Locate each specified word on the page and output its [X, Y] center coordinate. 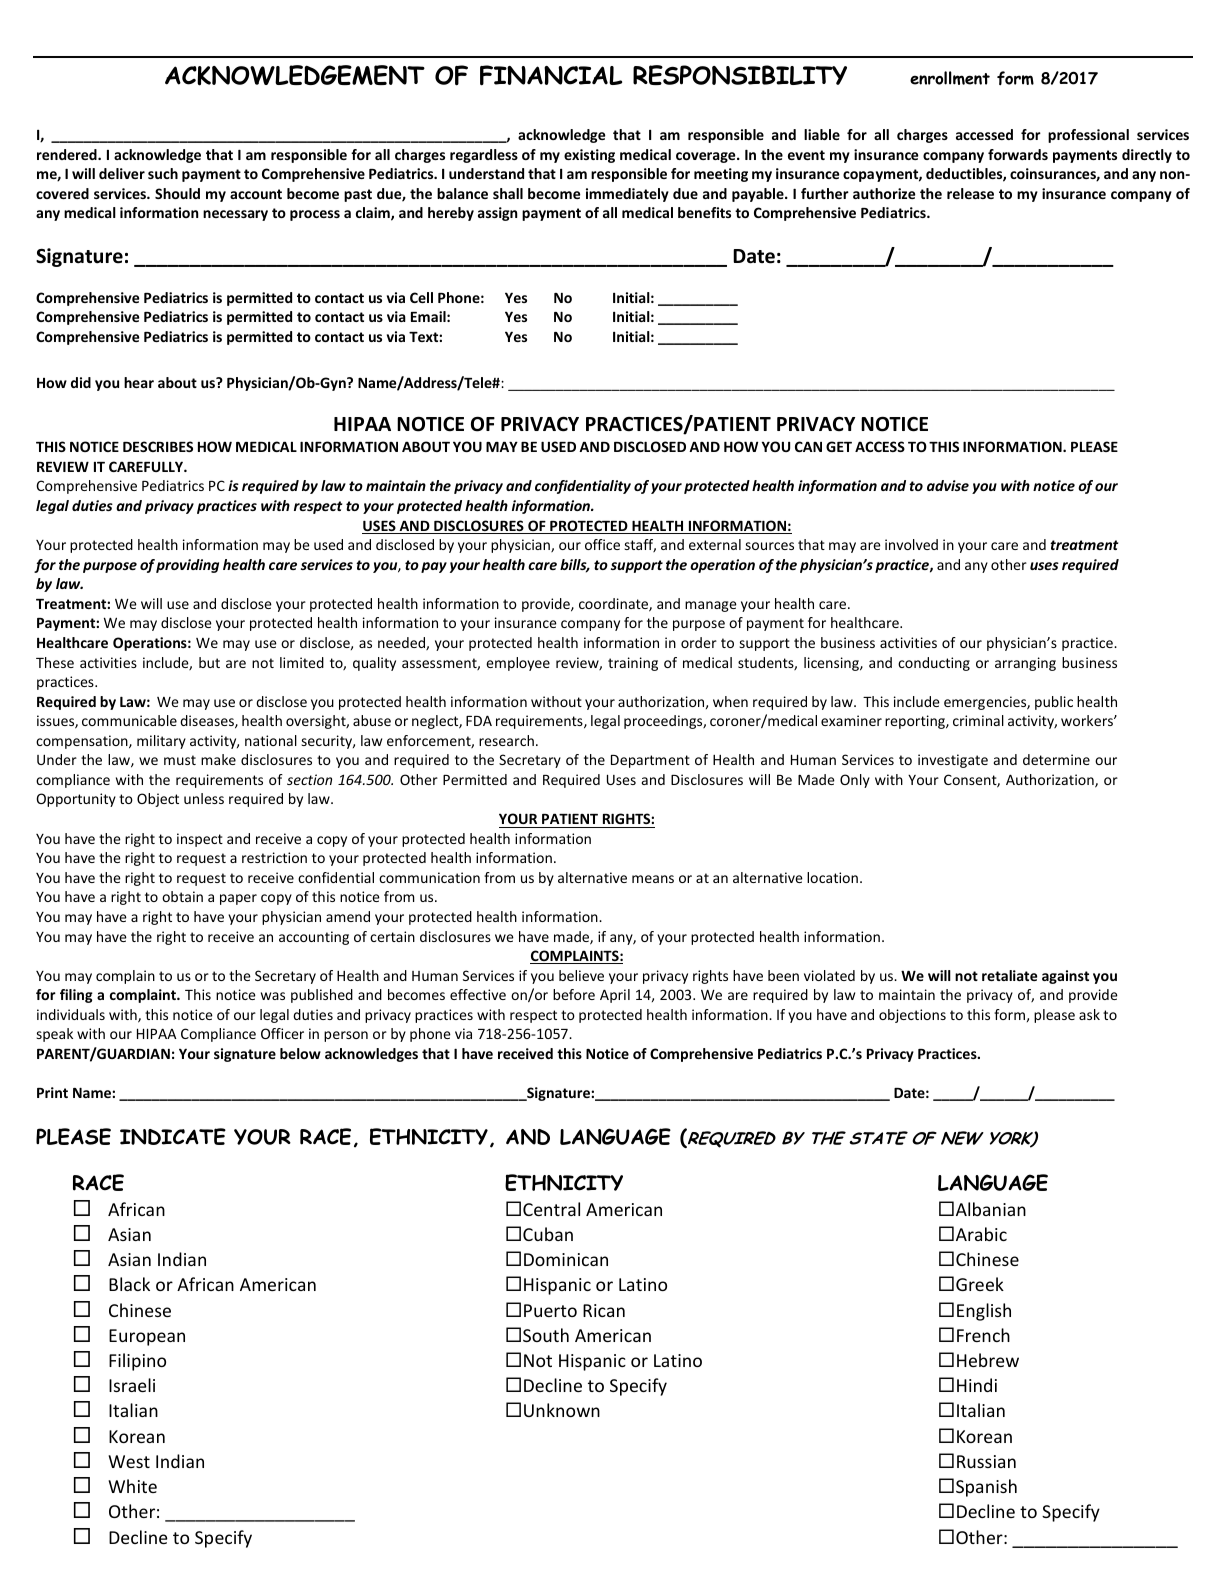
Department [650, 761]
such [163, 173]
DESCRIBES [158, 446]
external [715, 544]
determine [1056, 759]
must [180, 760]
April [615, 996]
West [129, 1461]
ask [1089, 1014]
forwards [1018, 154]
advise [948, 485]
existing [589, 156]
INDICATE [173, 1136]
